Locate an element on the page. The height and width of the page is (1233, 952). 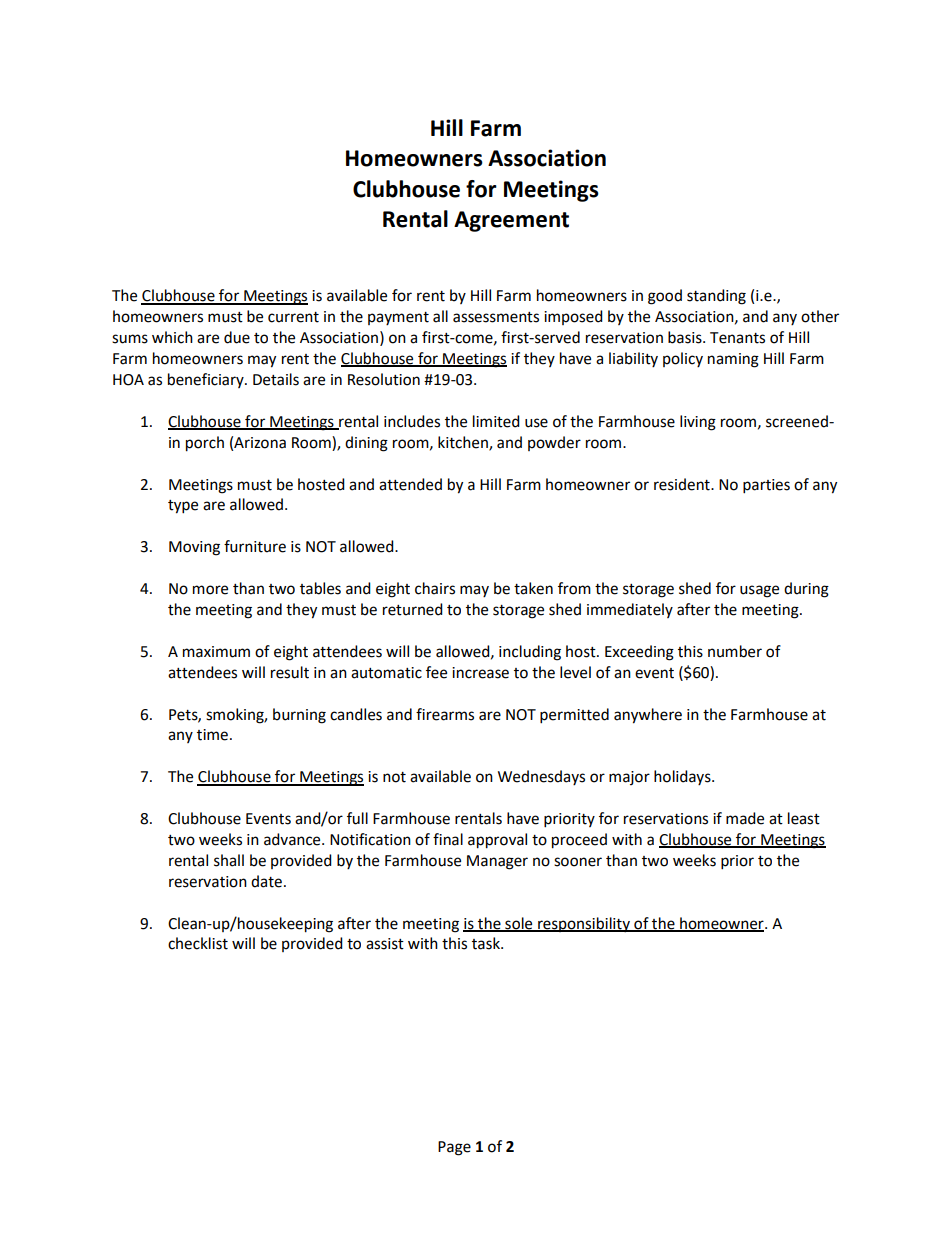
task is located at coordinates (487, 943).
